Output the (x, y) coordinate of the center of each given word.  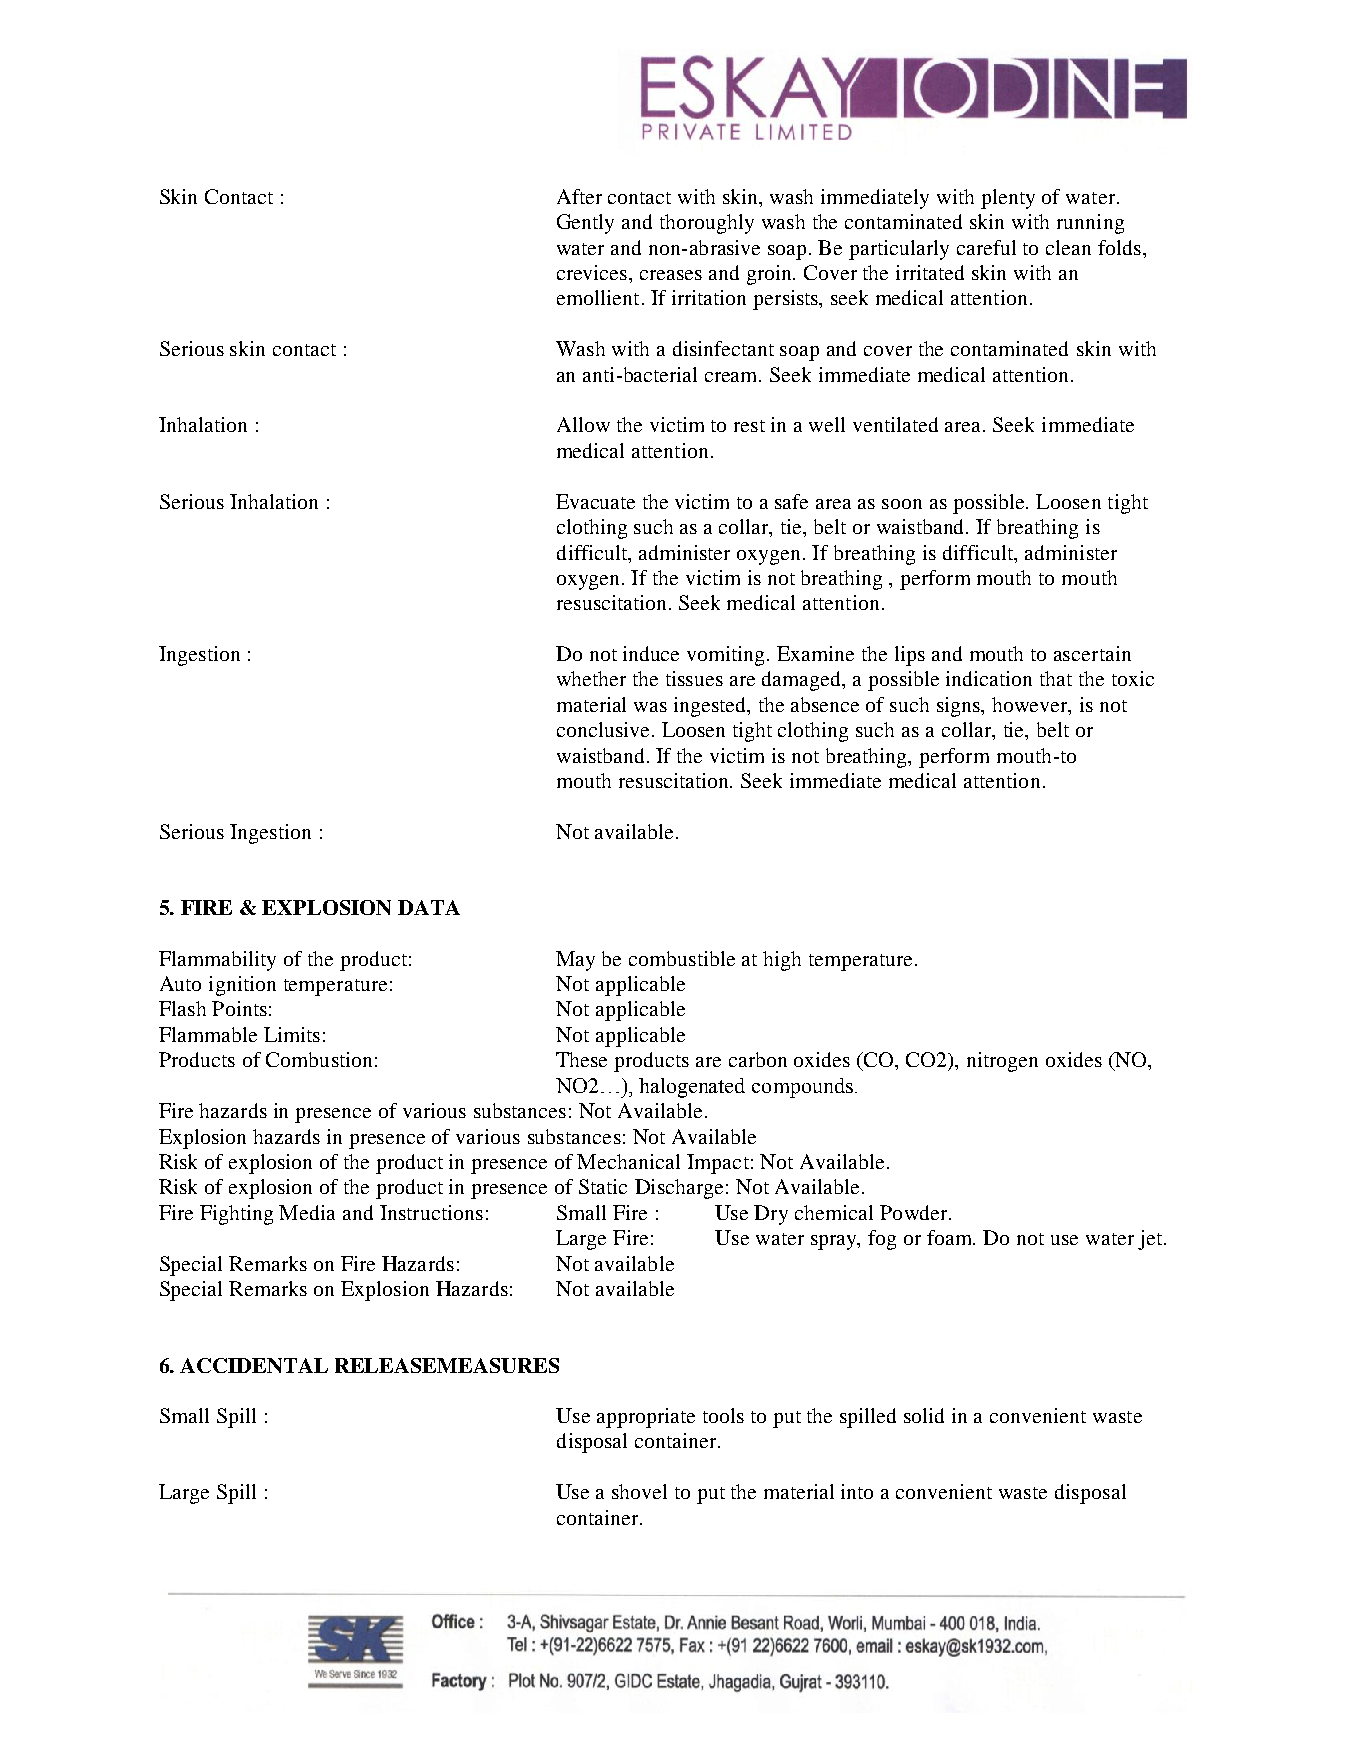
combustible (682, 958)
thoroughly (707, 224)
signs (960, 707)
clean (1068, 247)
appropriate (646, 1418)
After (579, 196)
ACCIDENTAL (254, 1365)
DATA (429, 907)
